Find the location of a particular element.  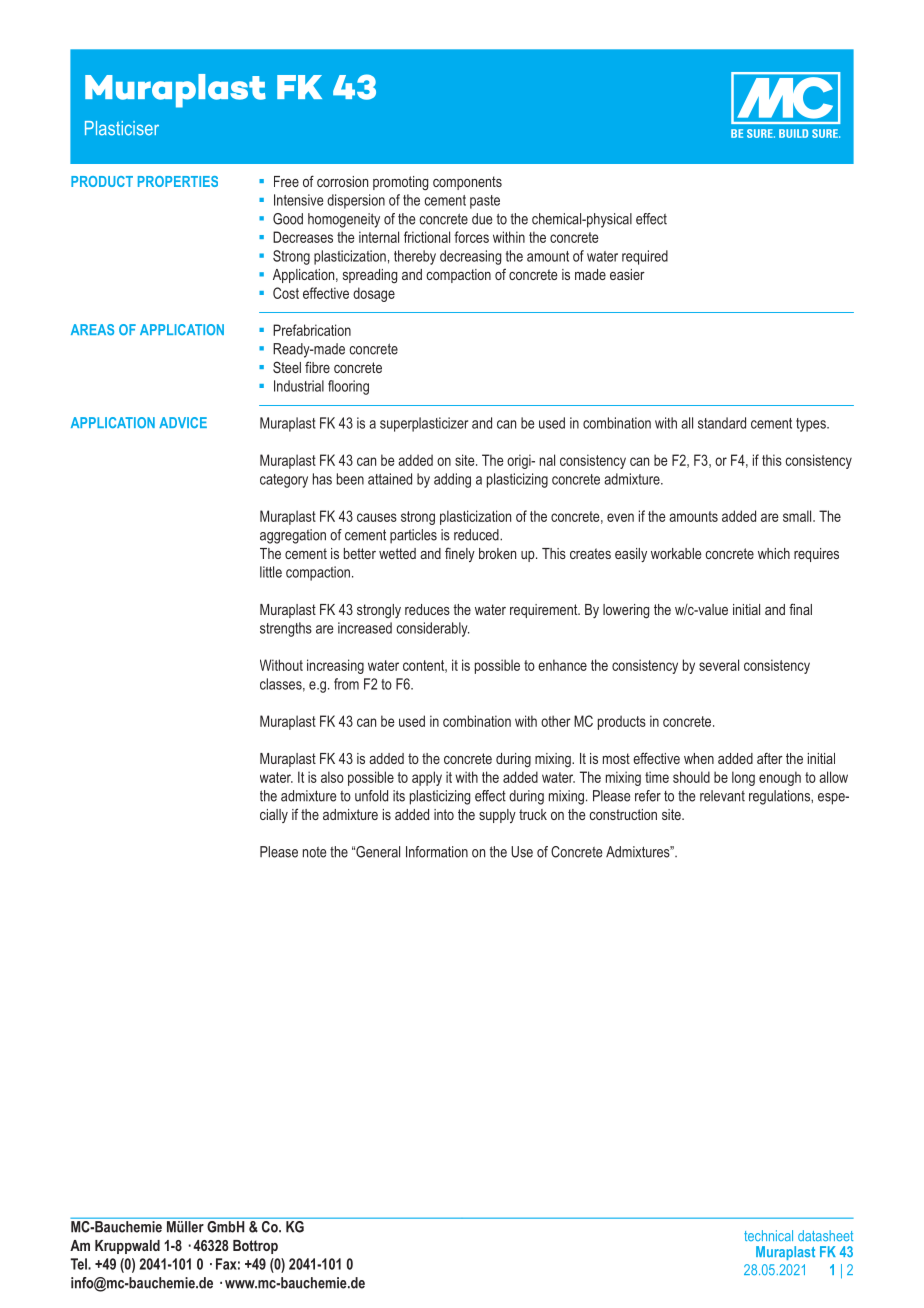

strengths is located at coordinates (286, 629).
